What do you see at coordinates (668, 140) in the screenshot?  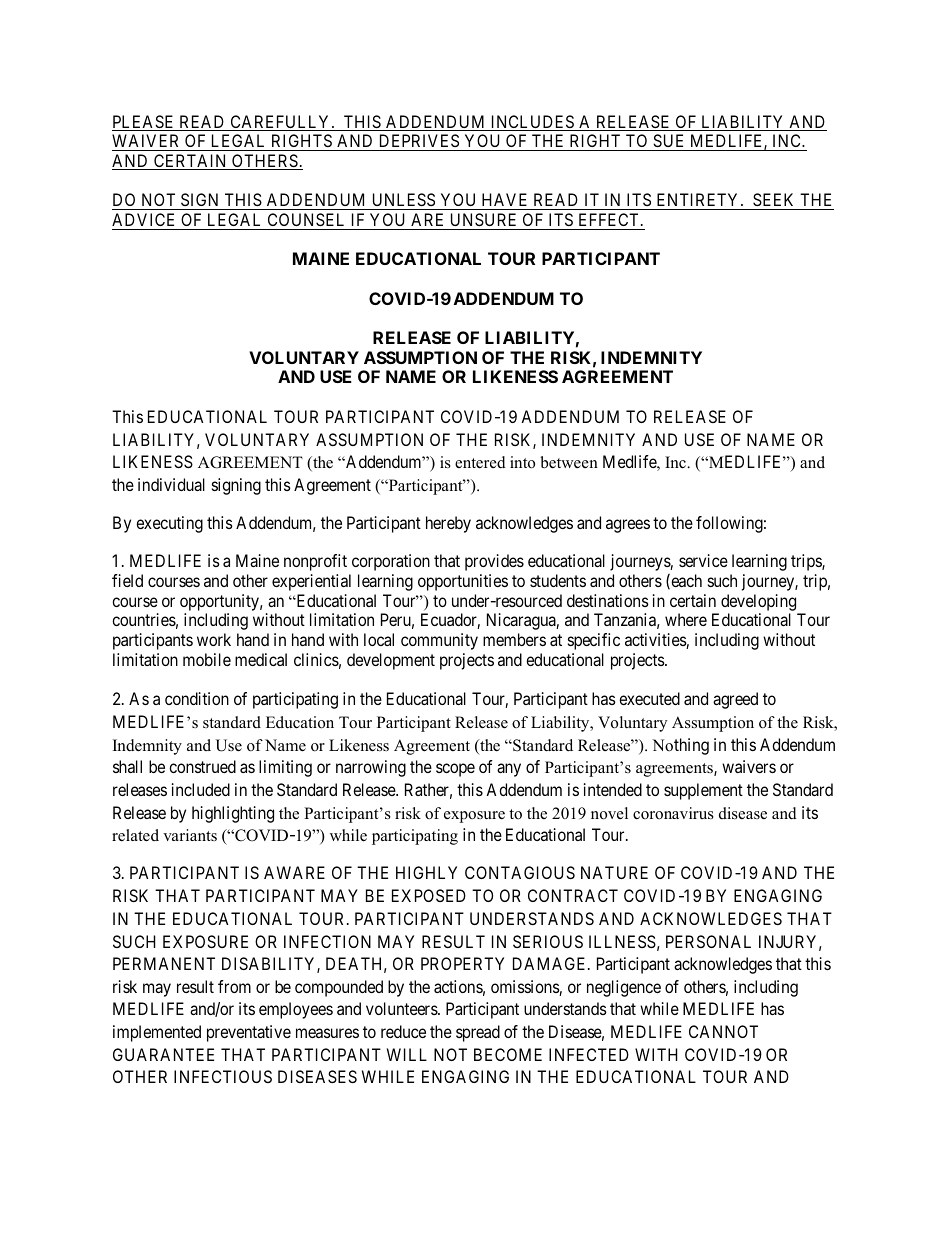 I see `SUE` at bounding box center [668, 140].
